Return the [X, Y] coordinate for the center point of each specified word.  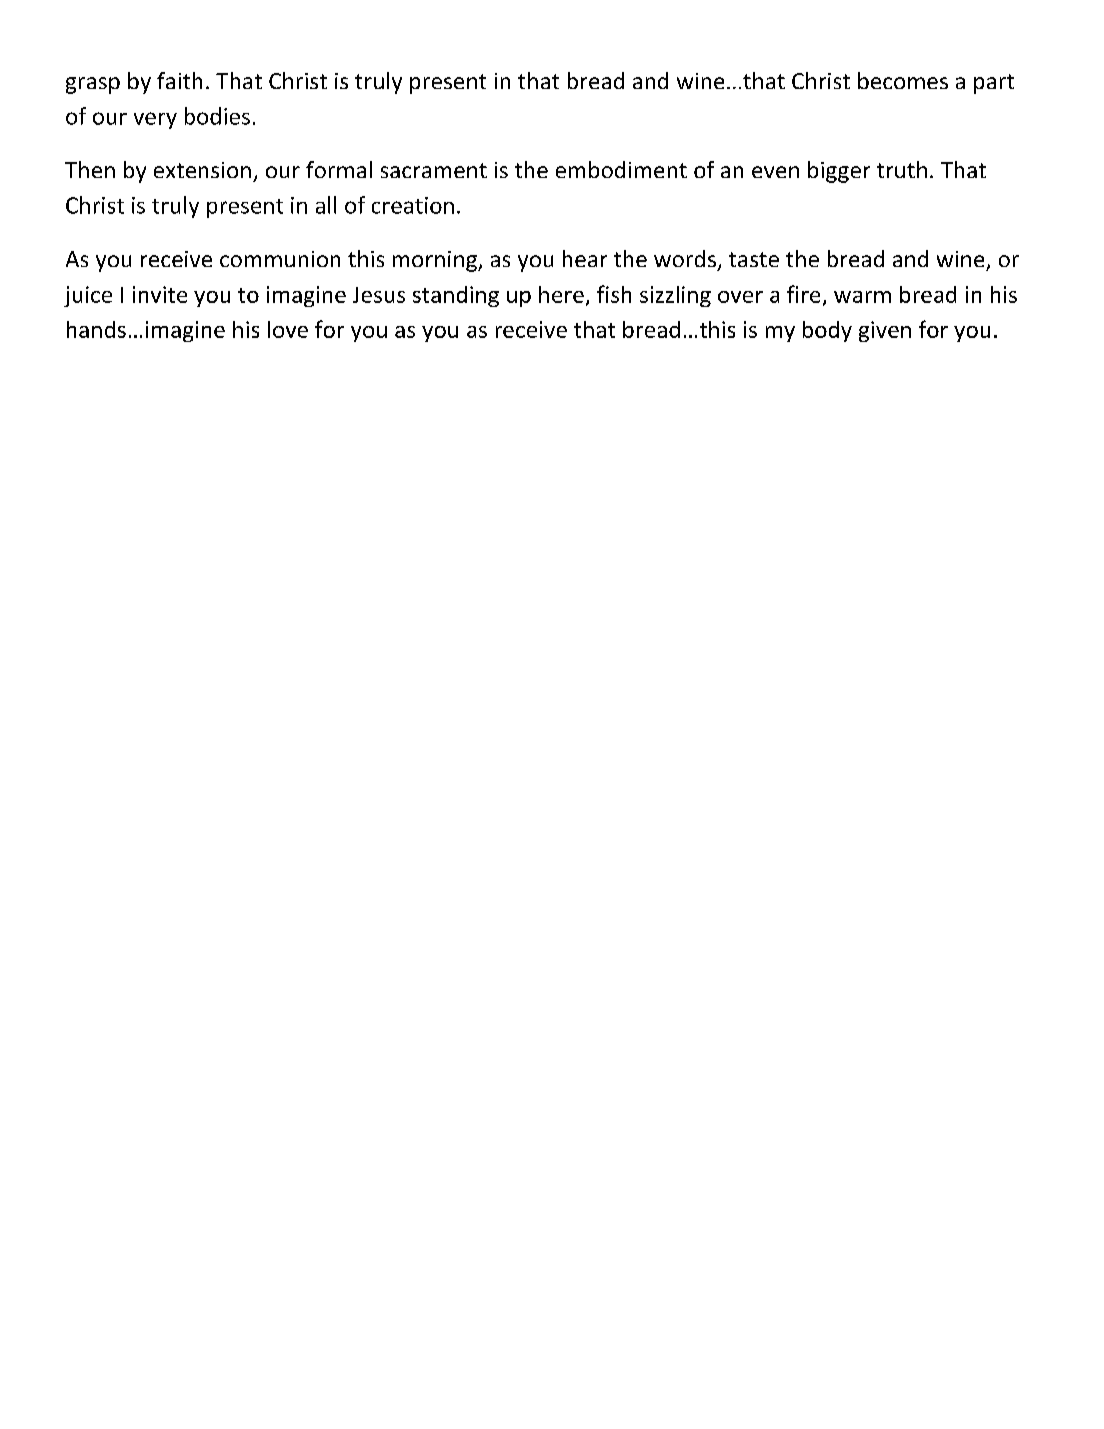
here [561, 294]
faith [179, 80]
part [994, 84]
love [288, 329]
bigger [839, 172]
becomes [903, 80]
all [326, 205]
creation [413, 205]
